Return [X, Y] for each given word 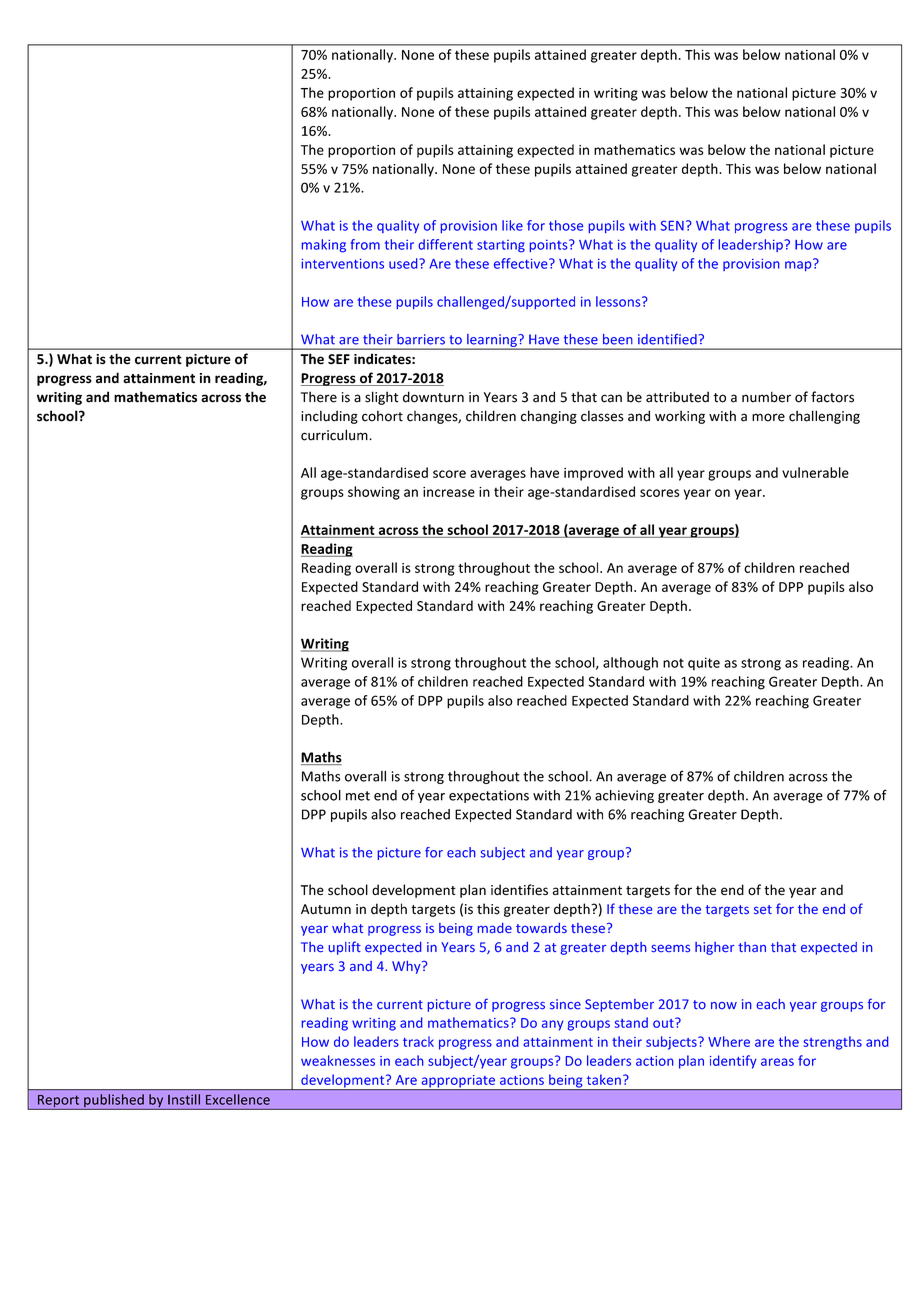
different [446, 244]
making [323, 246]
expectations [489, 796]
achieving [624, 796]
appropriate [458, 1082]
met [358, 796]
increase [449, 492]
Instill [184, 1099]
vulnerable [815, 472]
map [799, 265]
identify [733, 1062]
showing [374, 493]
